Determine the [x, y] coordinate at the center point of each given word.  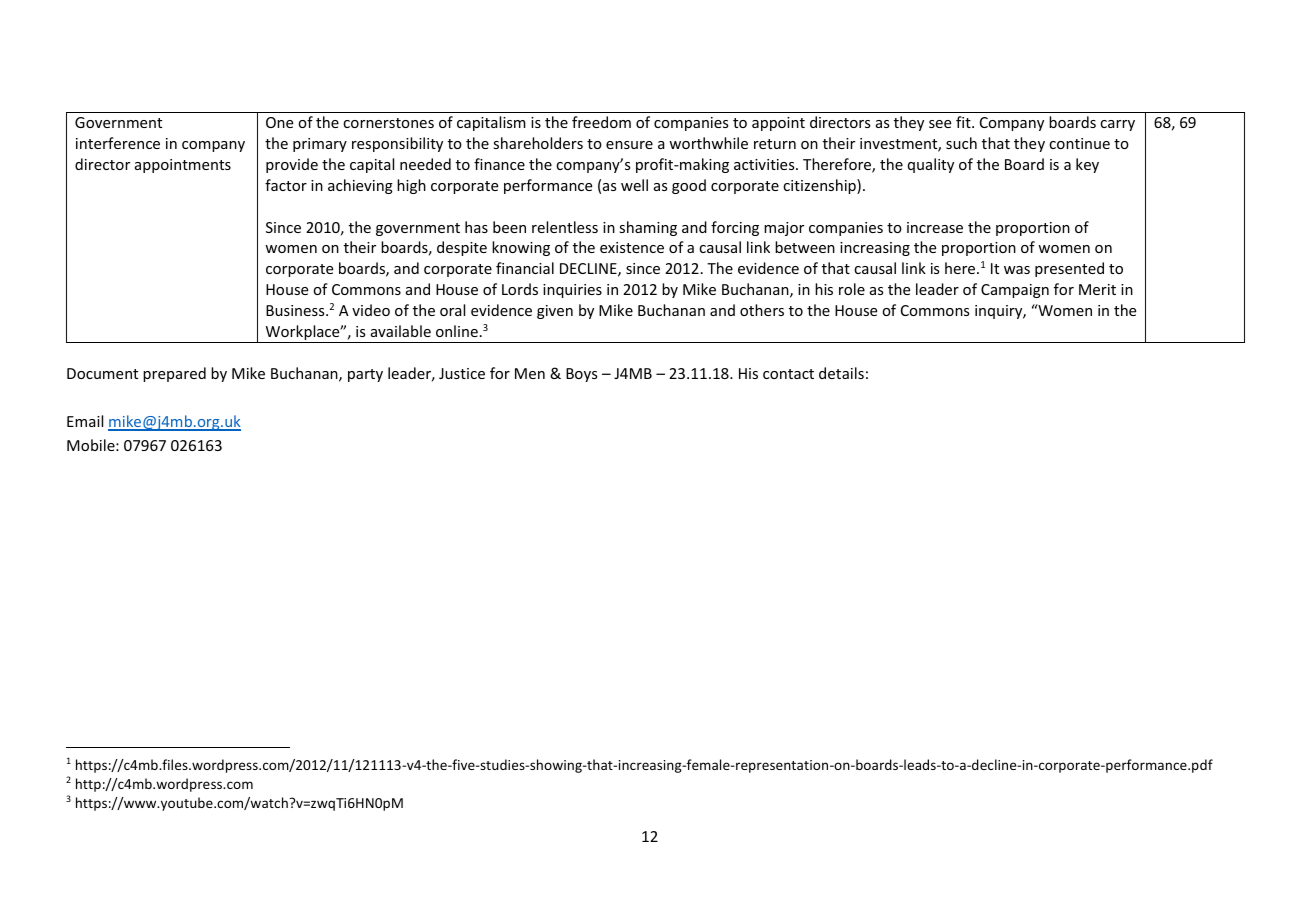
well [634, 185]
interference [118, 143]
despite [462, 248]
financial [525, 268]
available [401, 331]
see [940, 124]
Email [85, 421]
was [1017, 270]
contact [788, 374]
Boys [581, 375]
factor [286, 185]
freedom [601, 122]
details [841, 373]
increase [935, 227]
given [555, 312]
